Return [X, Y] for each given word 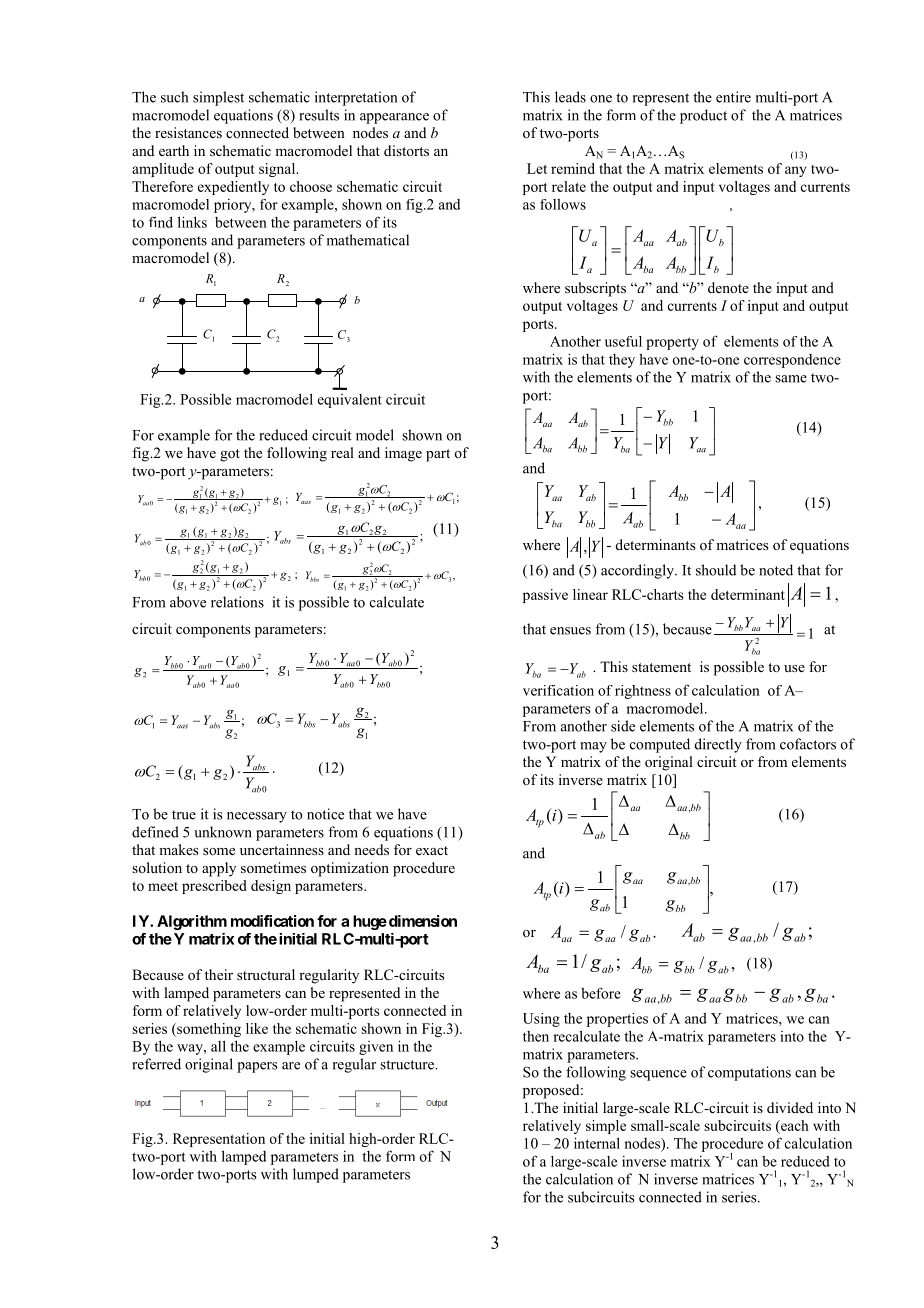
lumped [316, 1175]
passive [545, 596]
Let [537, 168]
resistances [188, 132]
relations [237, 602]
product [703, 116]
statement [661, 667]
